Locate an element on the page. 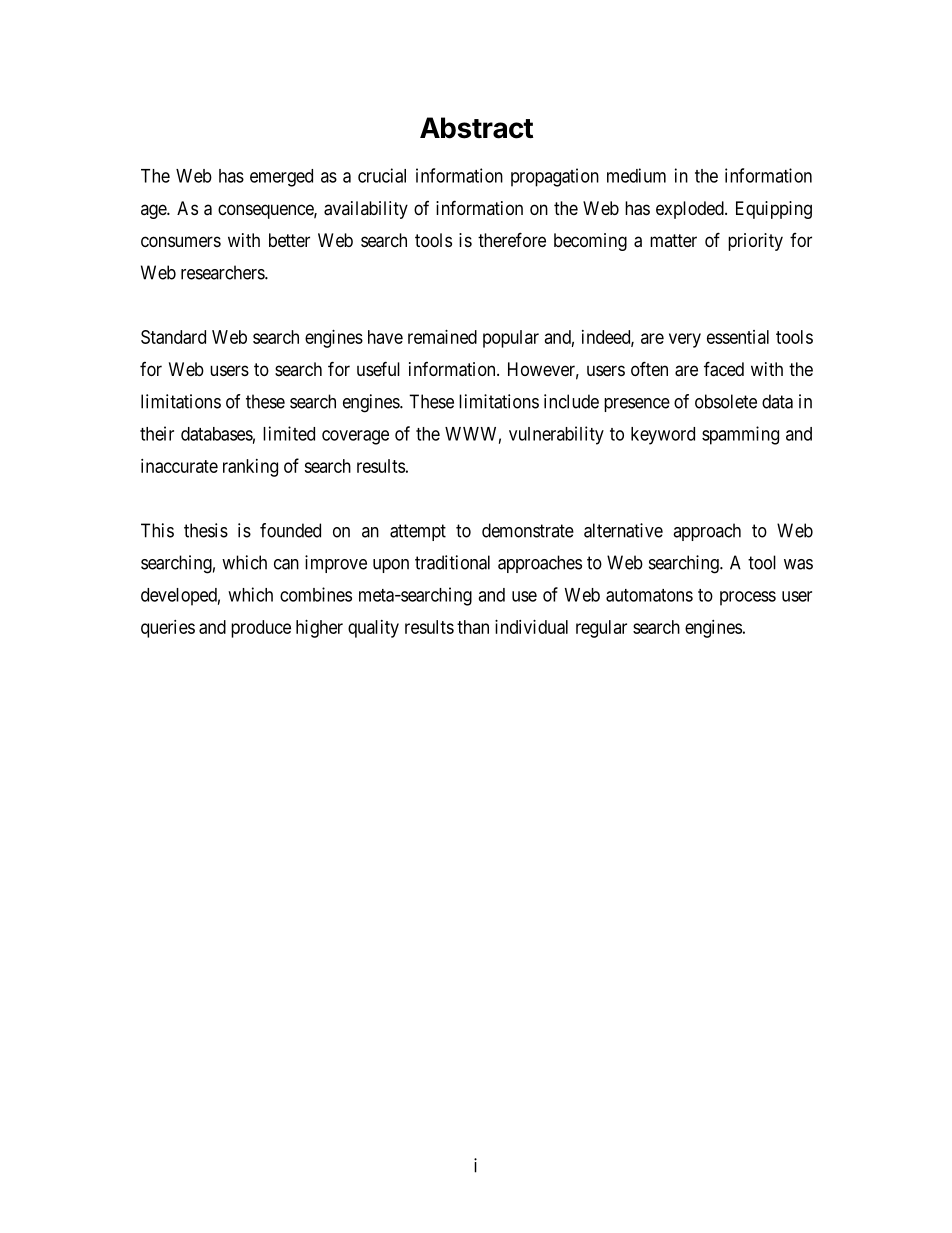 The height and width of the document is (1233, 952). remained is located at coordinates (442, 337).
